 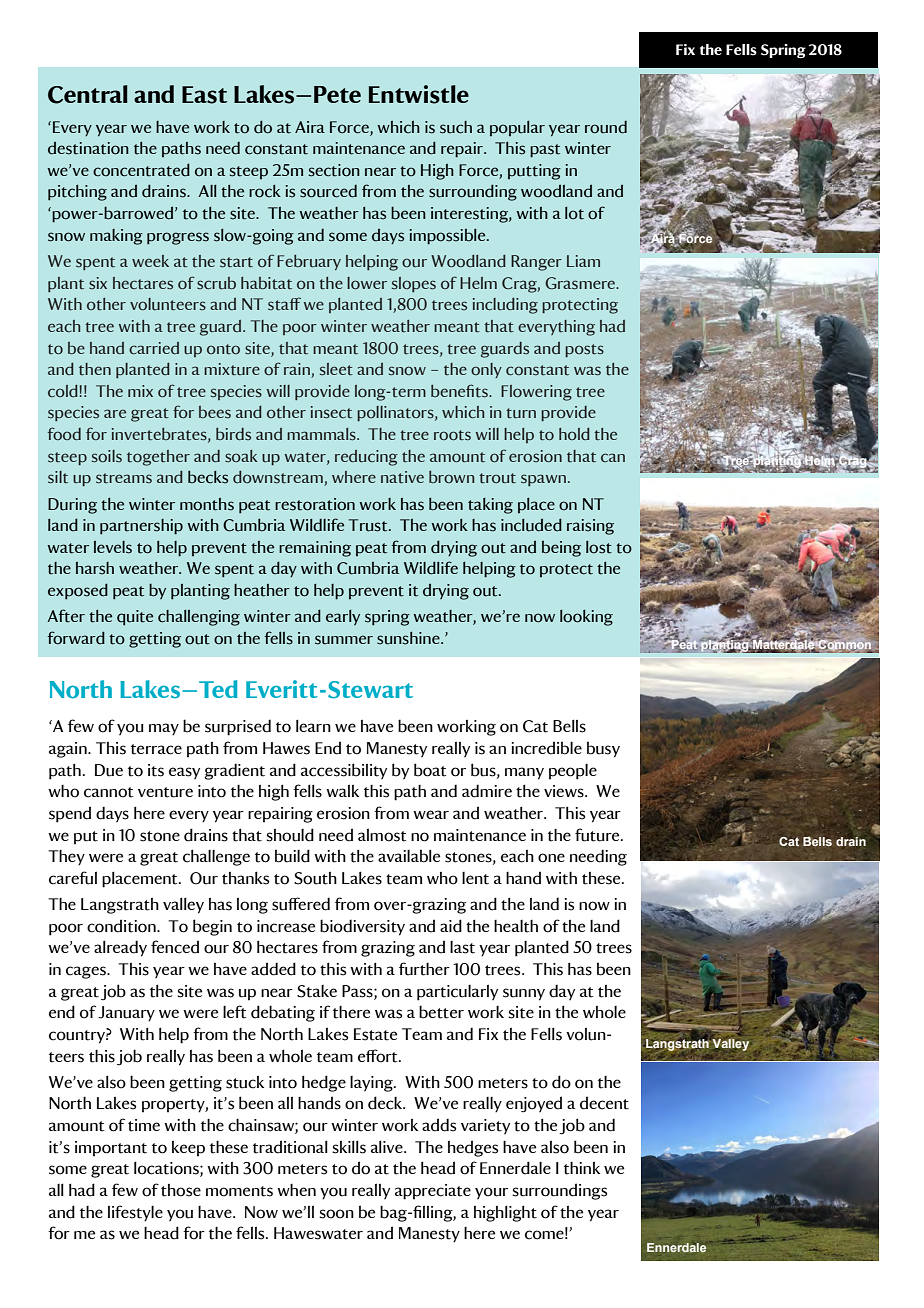 What do you see at coordinates (336, 1214) in the screenshot?
I see `soon` at bounding box center [336, 1214].
